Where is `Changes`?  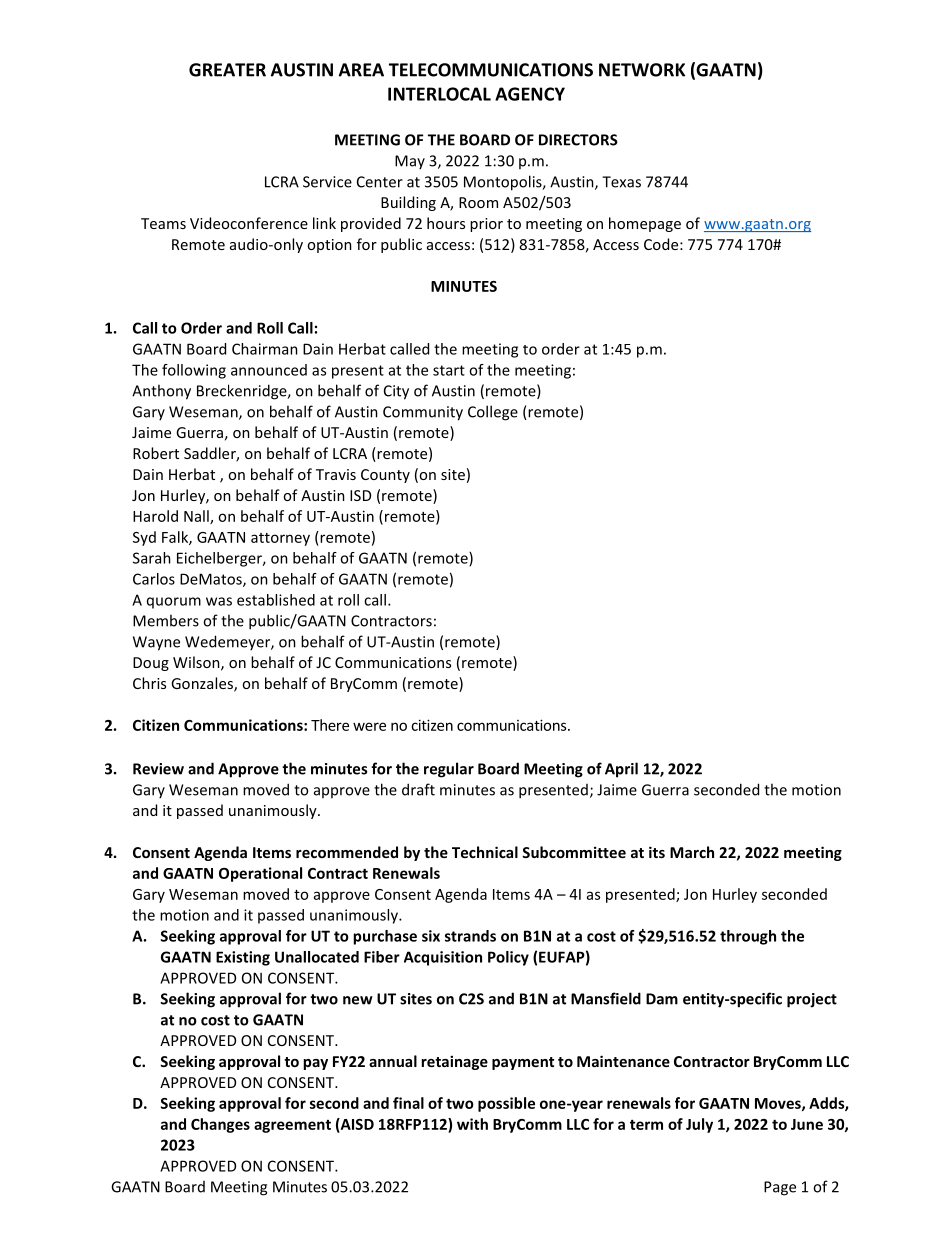
Changes is located at coordinates (220, 1125).
